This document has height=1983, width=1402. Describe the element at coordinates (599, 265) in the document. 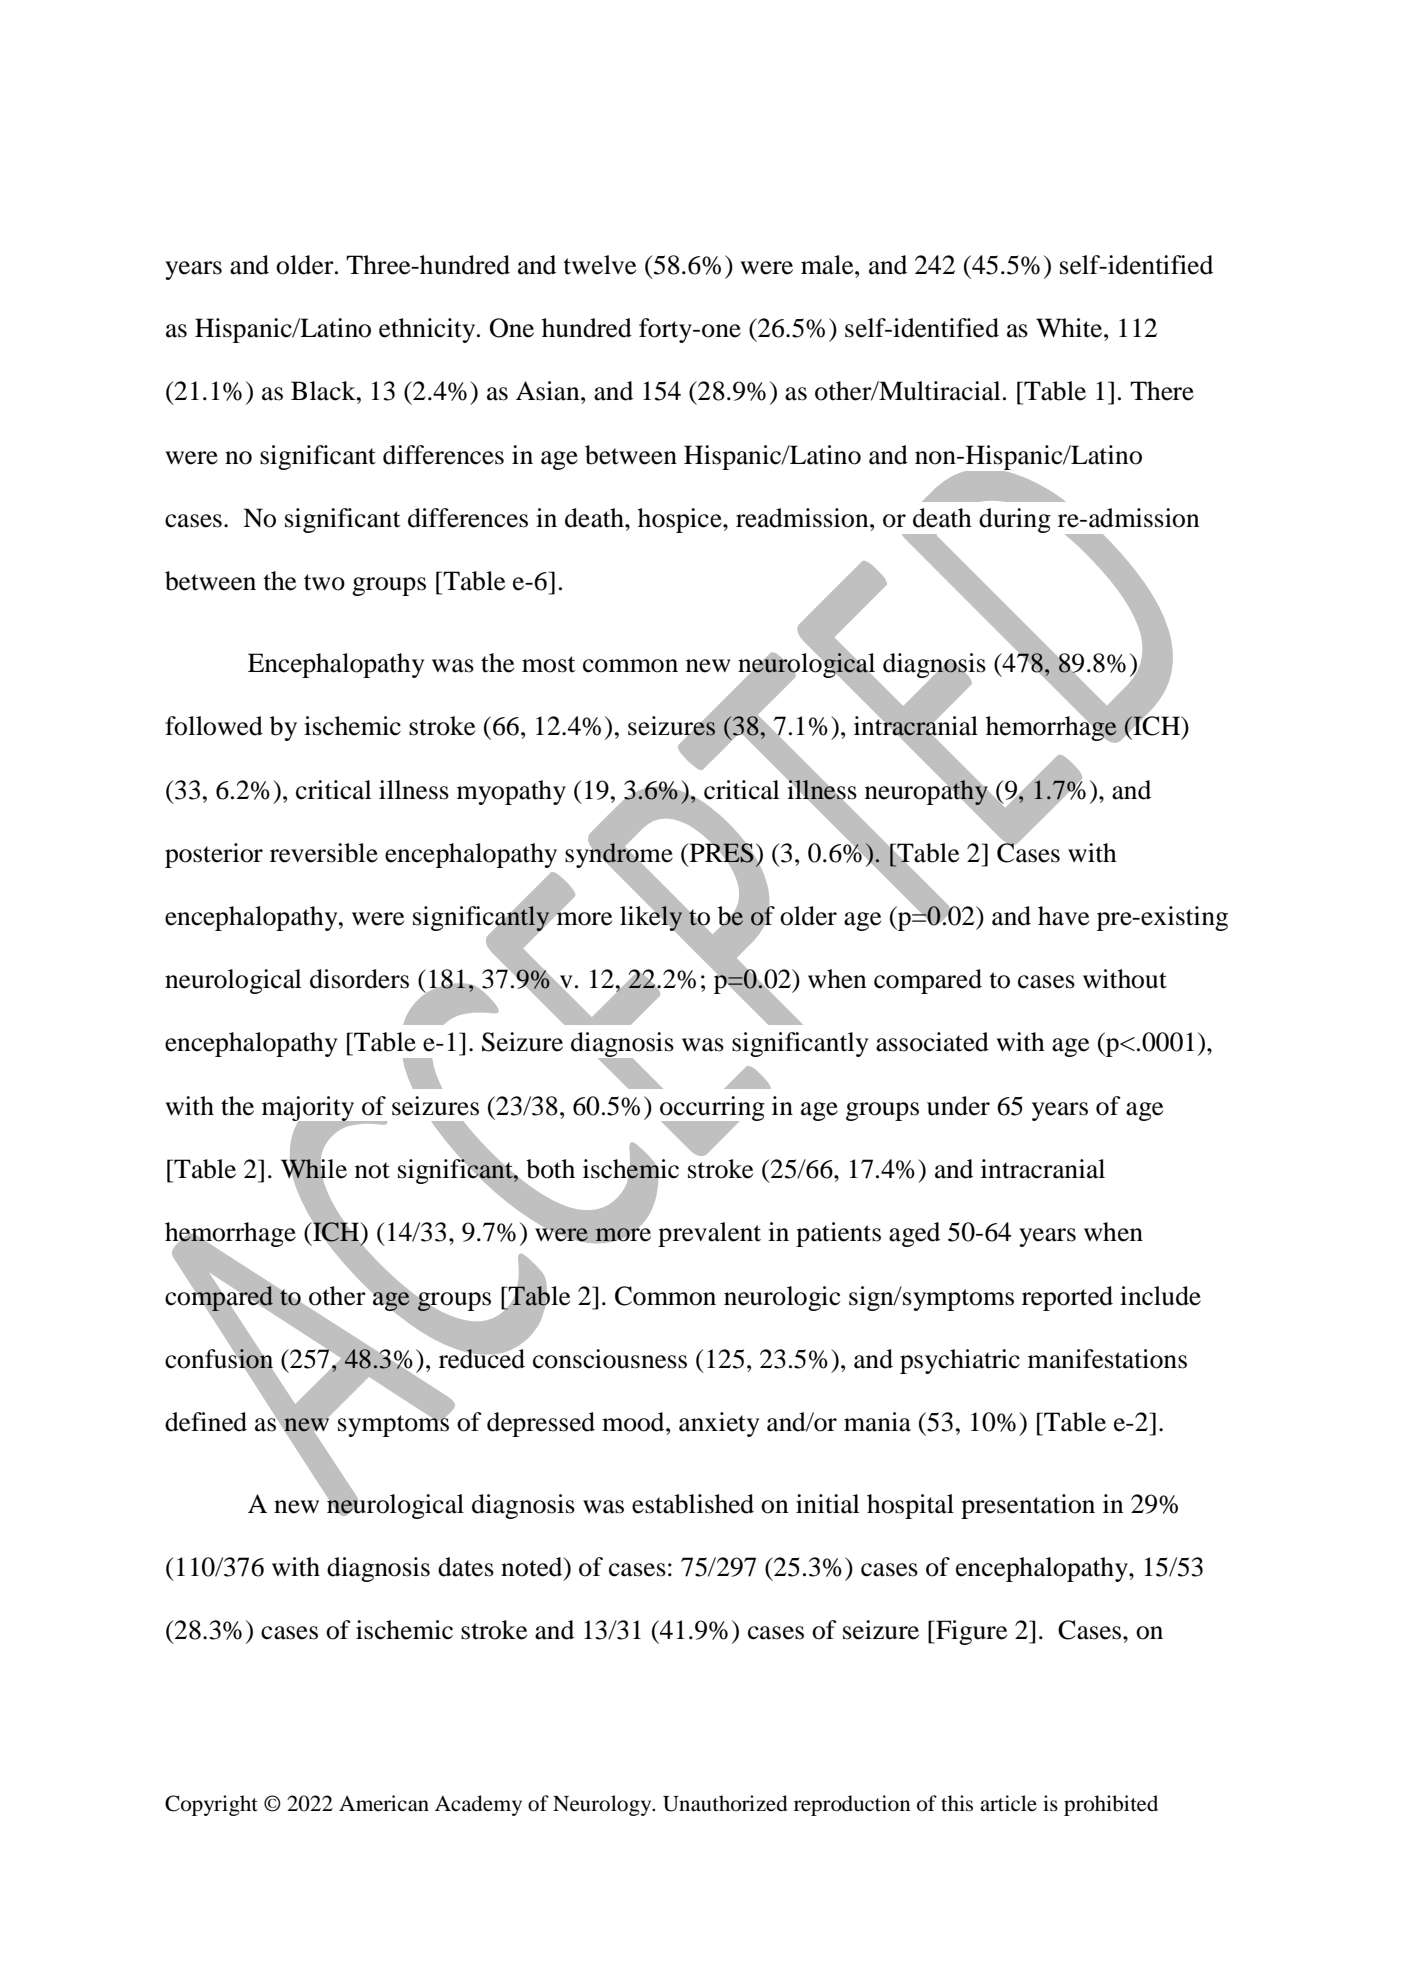

I see `twelve` at that location.
